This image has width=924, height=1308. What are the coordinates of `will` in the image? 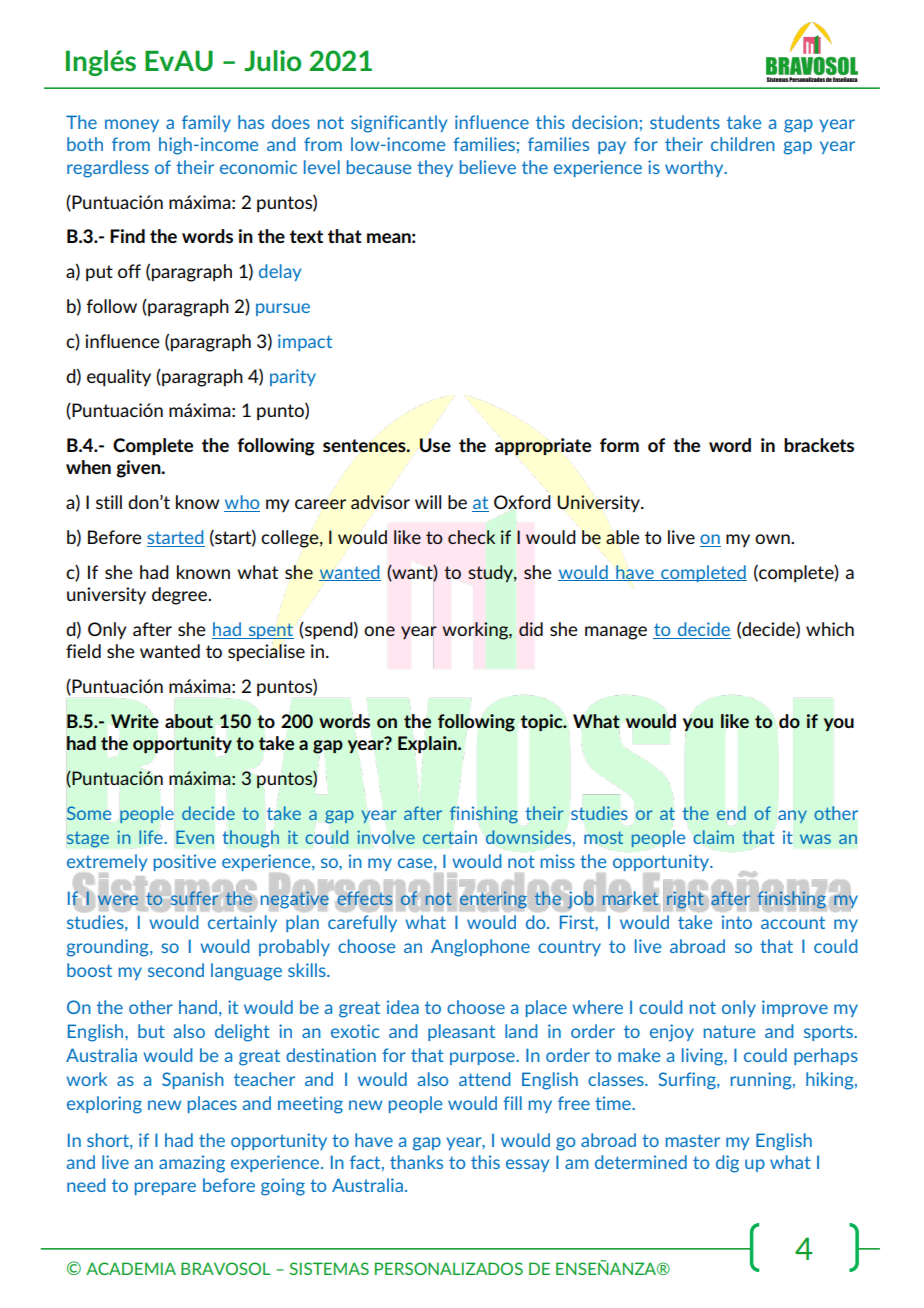 It's located at (428, 502).
